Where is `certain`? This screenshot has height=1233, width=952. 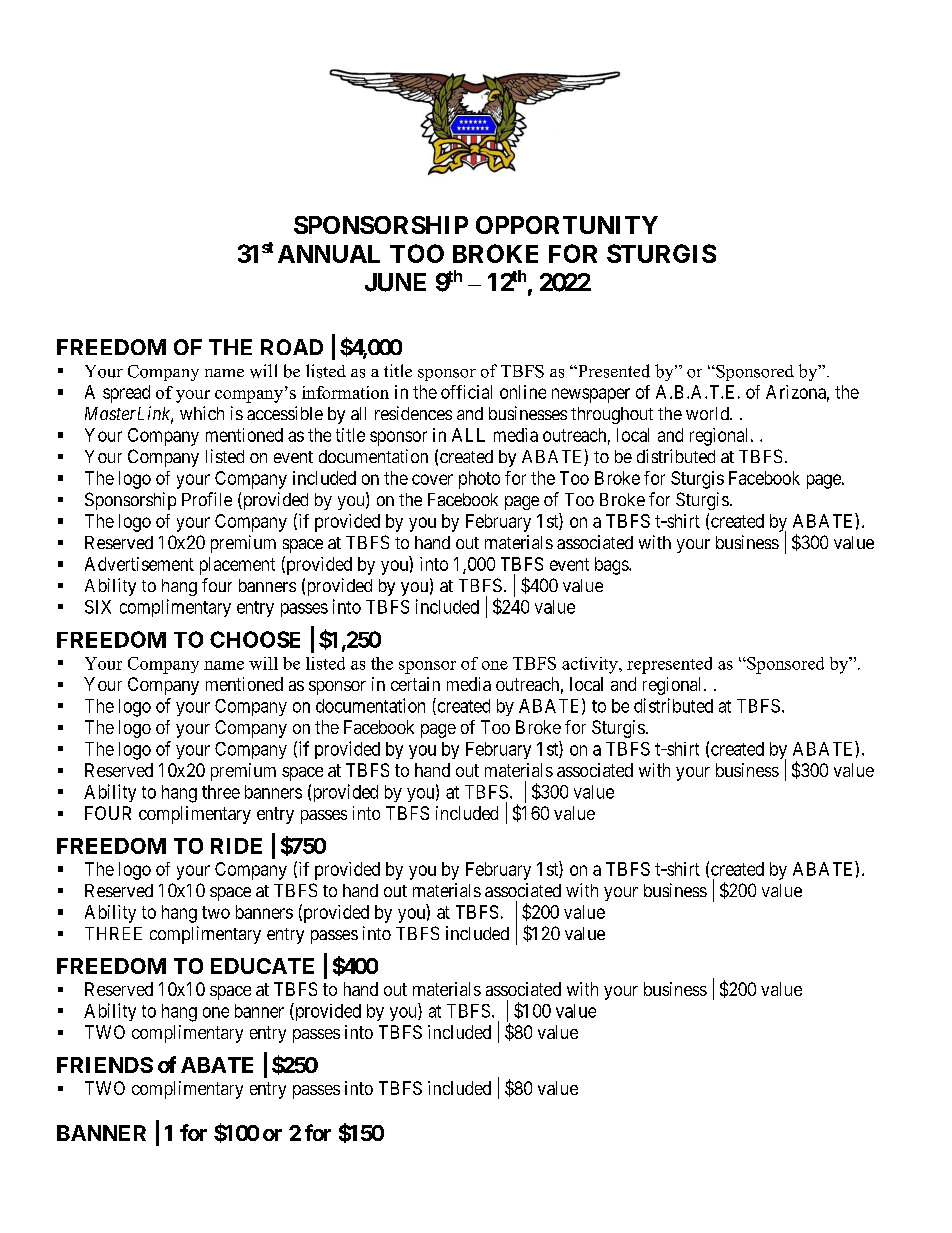 certain is located at coordinates (415, 684).
